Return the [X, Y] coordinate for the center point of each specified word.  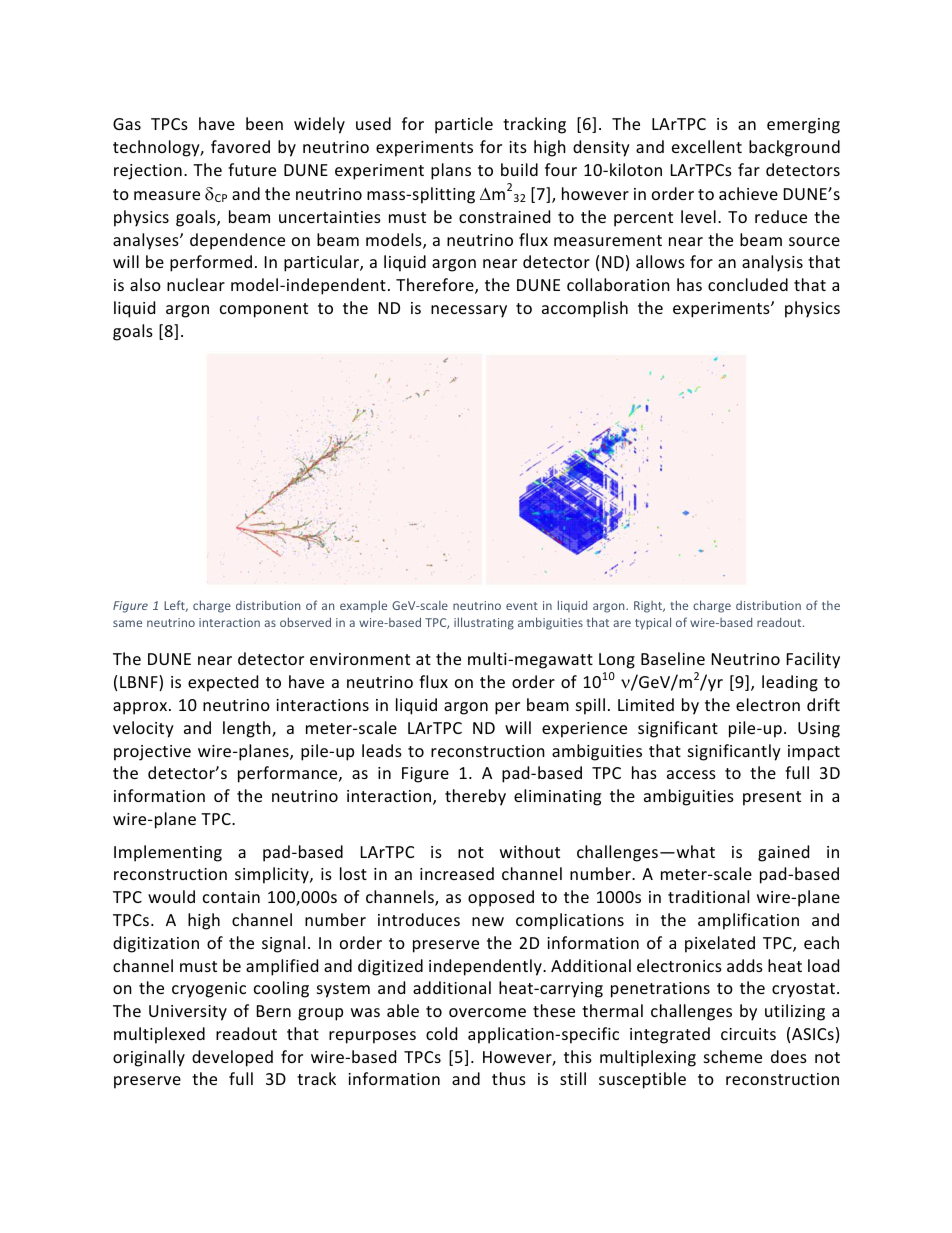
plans [451, 171]
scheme [733, 1056]
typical [653, 623]
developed [232, 1058]
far [749, 169]
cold [441, 1033]
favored [240, 146]
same [127, 623]
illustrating [484, 623]
